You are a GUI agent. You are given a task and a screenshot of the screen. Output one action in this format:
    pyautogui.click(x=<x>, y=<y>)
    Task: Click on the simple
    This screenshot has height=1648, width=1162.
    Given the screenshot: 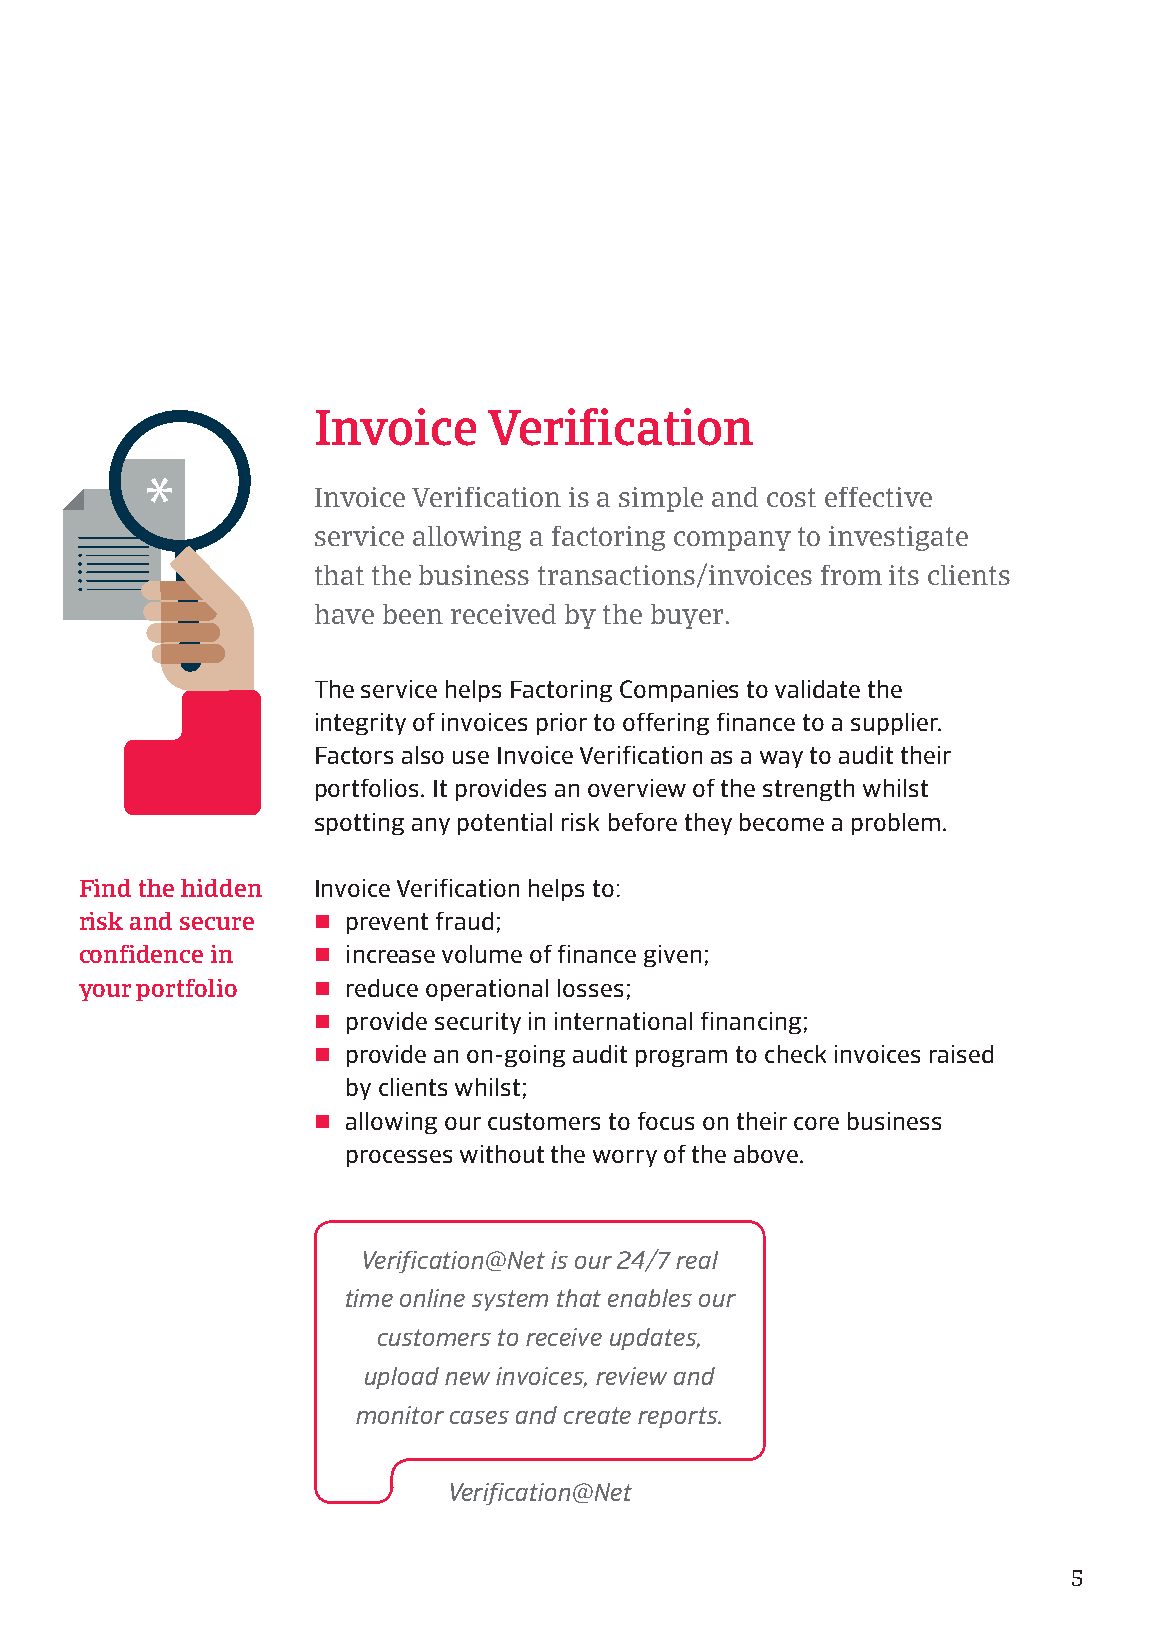 What is the action you would take?
    pyautogui.click(x=661, y=499)
